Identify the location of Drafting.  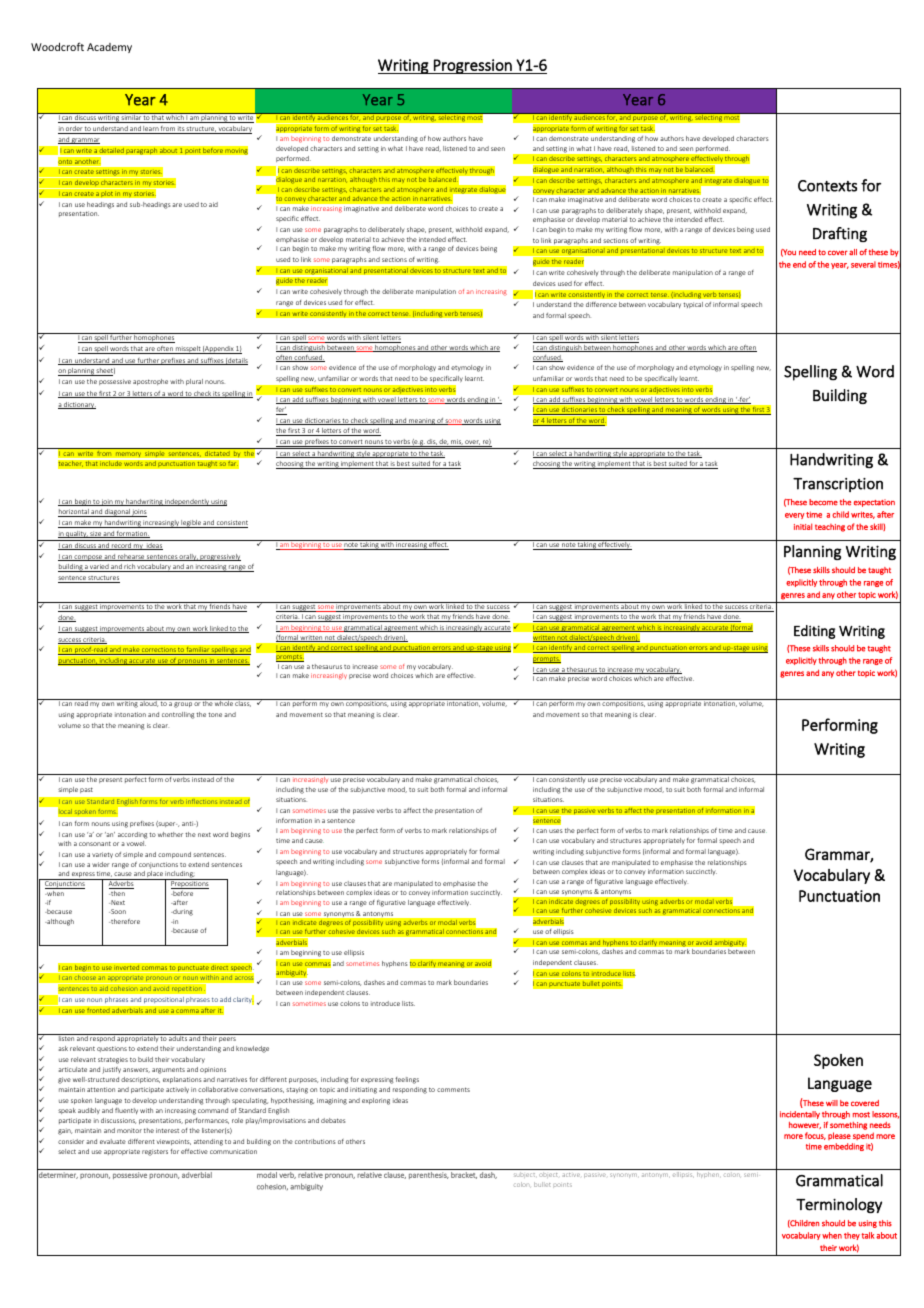
(840, 234).
